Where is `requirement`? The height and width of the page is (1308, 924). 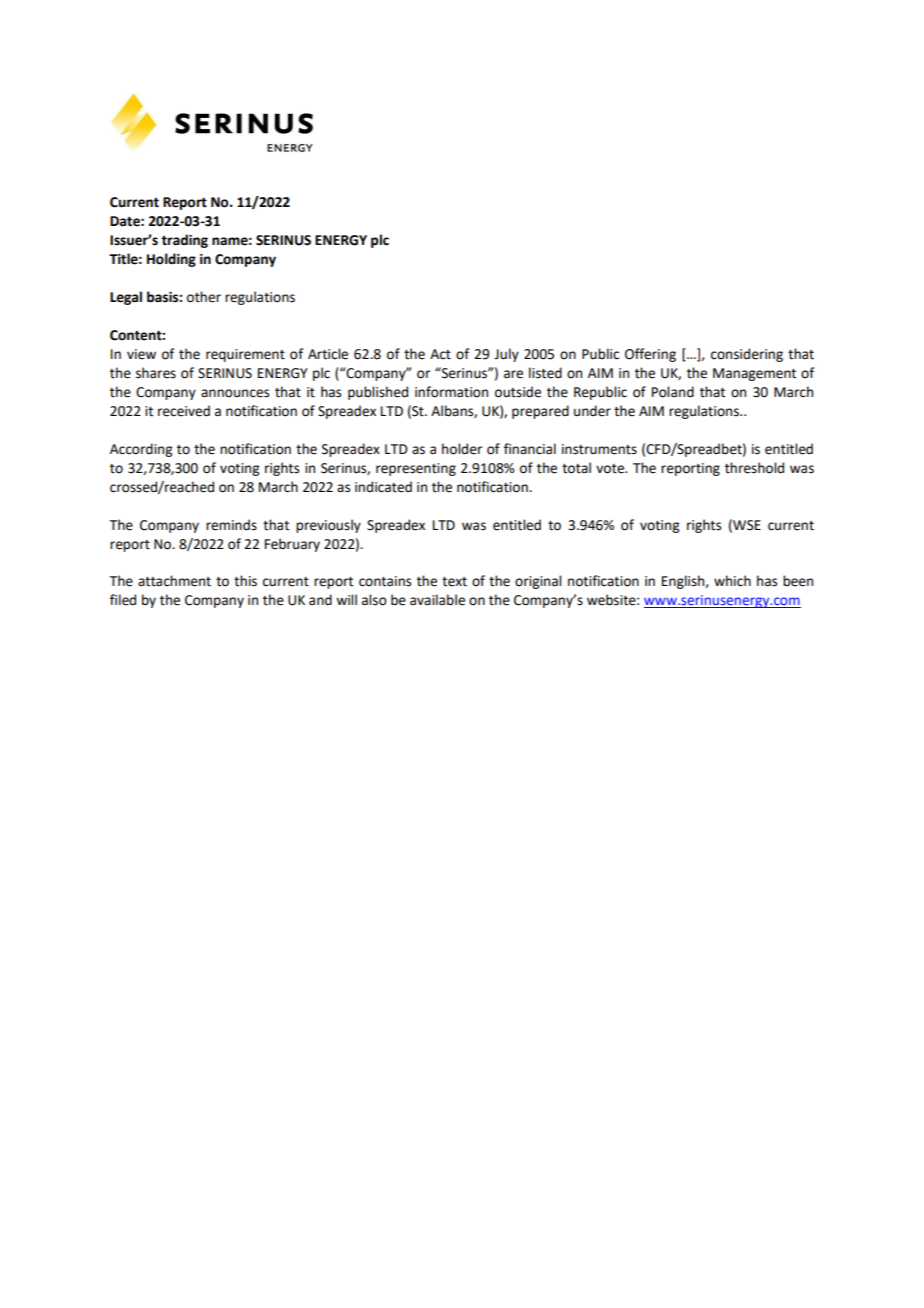
requirement is located at coordinates (245, 355).
